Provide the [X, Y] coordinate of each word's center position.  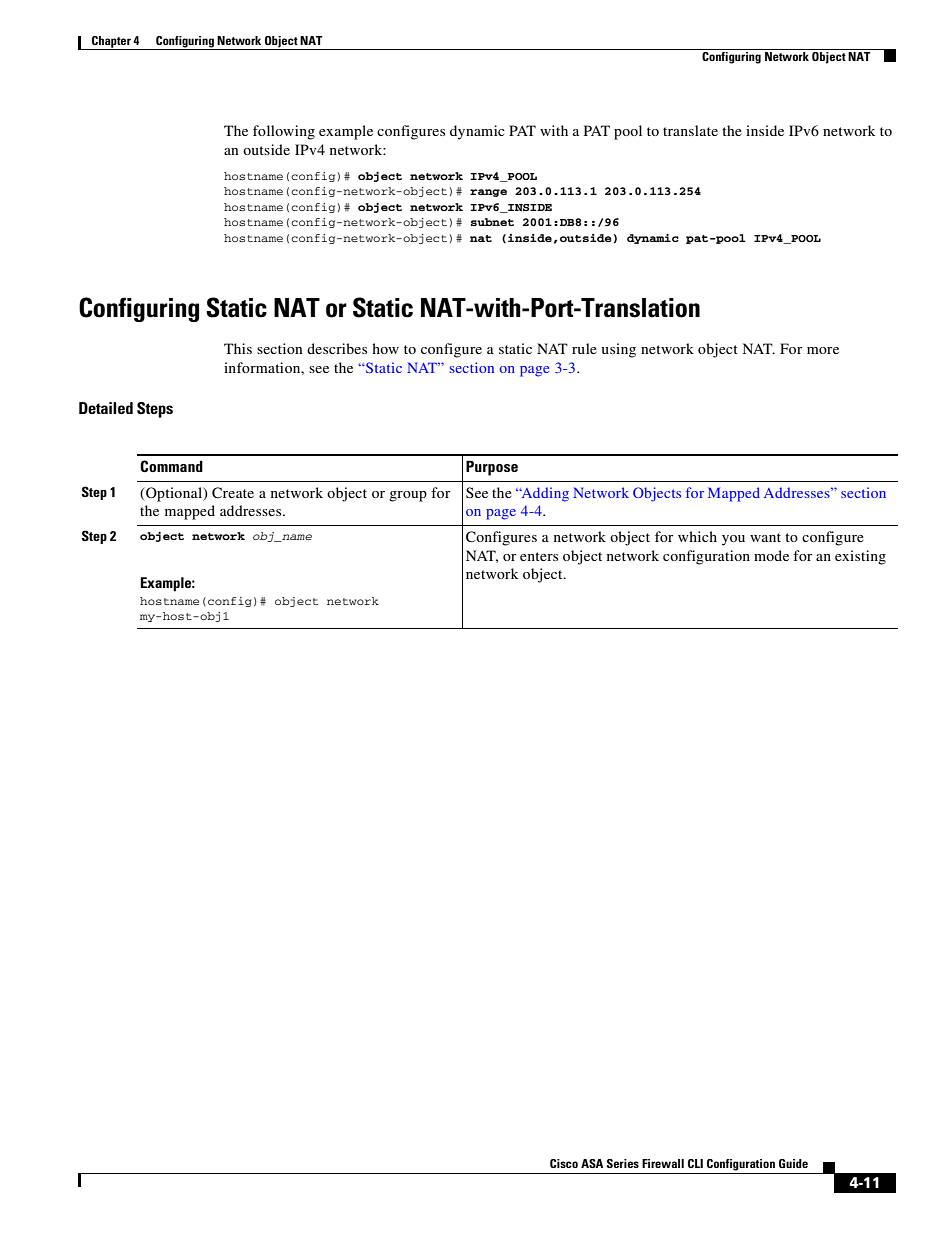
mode [771, 555]
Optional [174, 494]
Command [171, 466]
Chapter [111, 43]
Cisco [564, 1163]
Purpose [492, 468]
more [823, 350]
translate [690, 130]
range [488, 193]
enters [539, 556]
